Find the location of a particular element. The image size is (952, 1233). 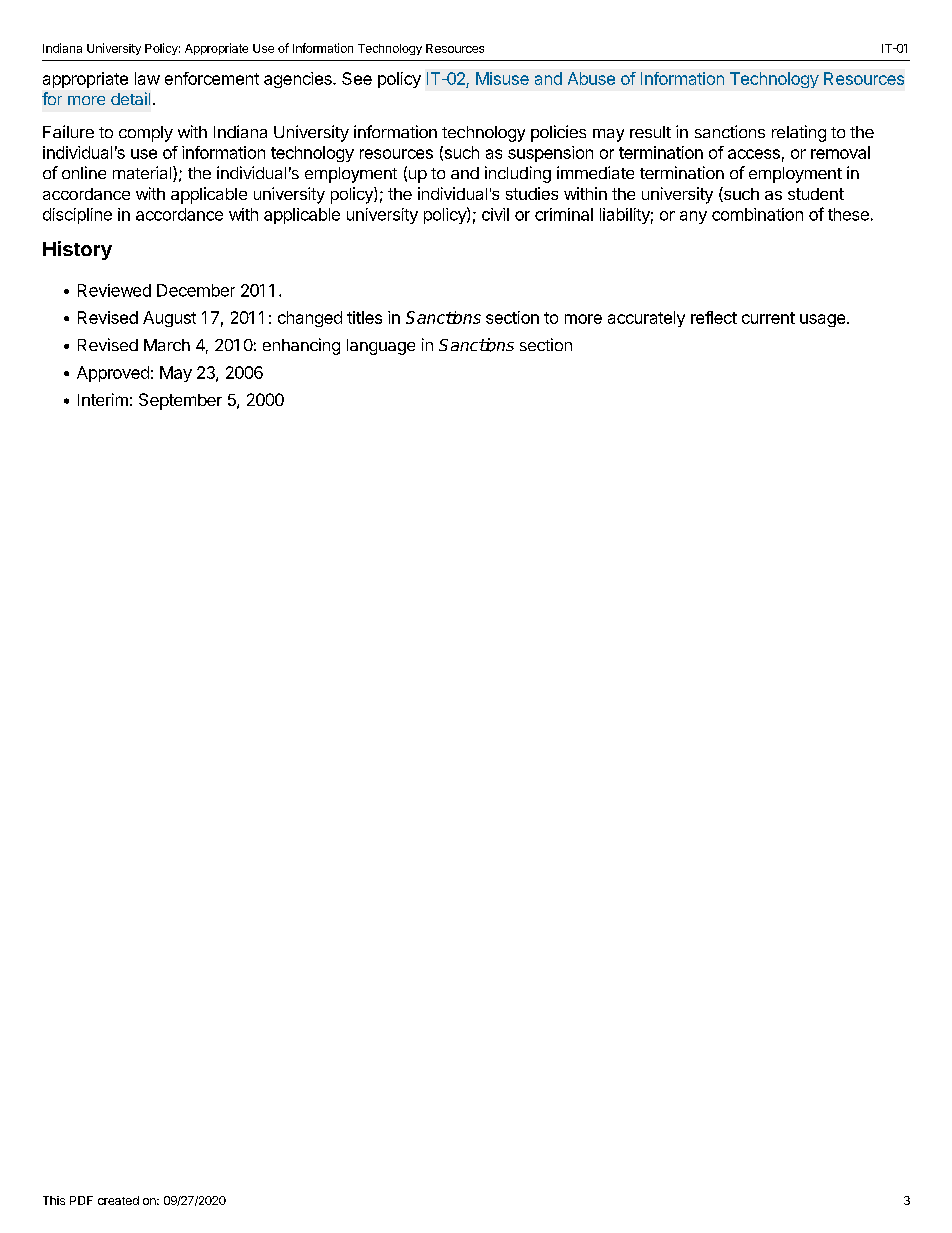

language is located at coordinates (381, 347).
